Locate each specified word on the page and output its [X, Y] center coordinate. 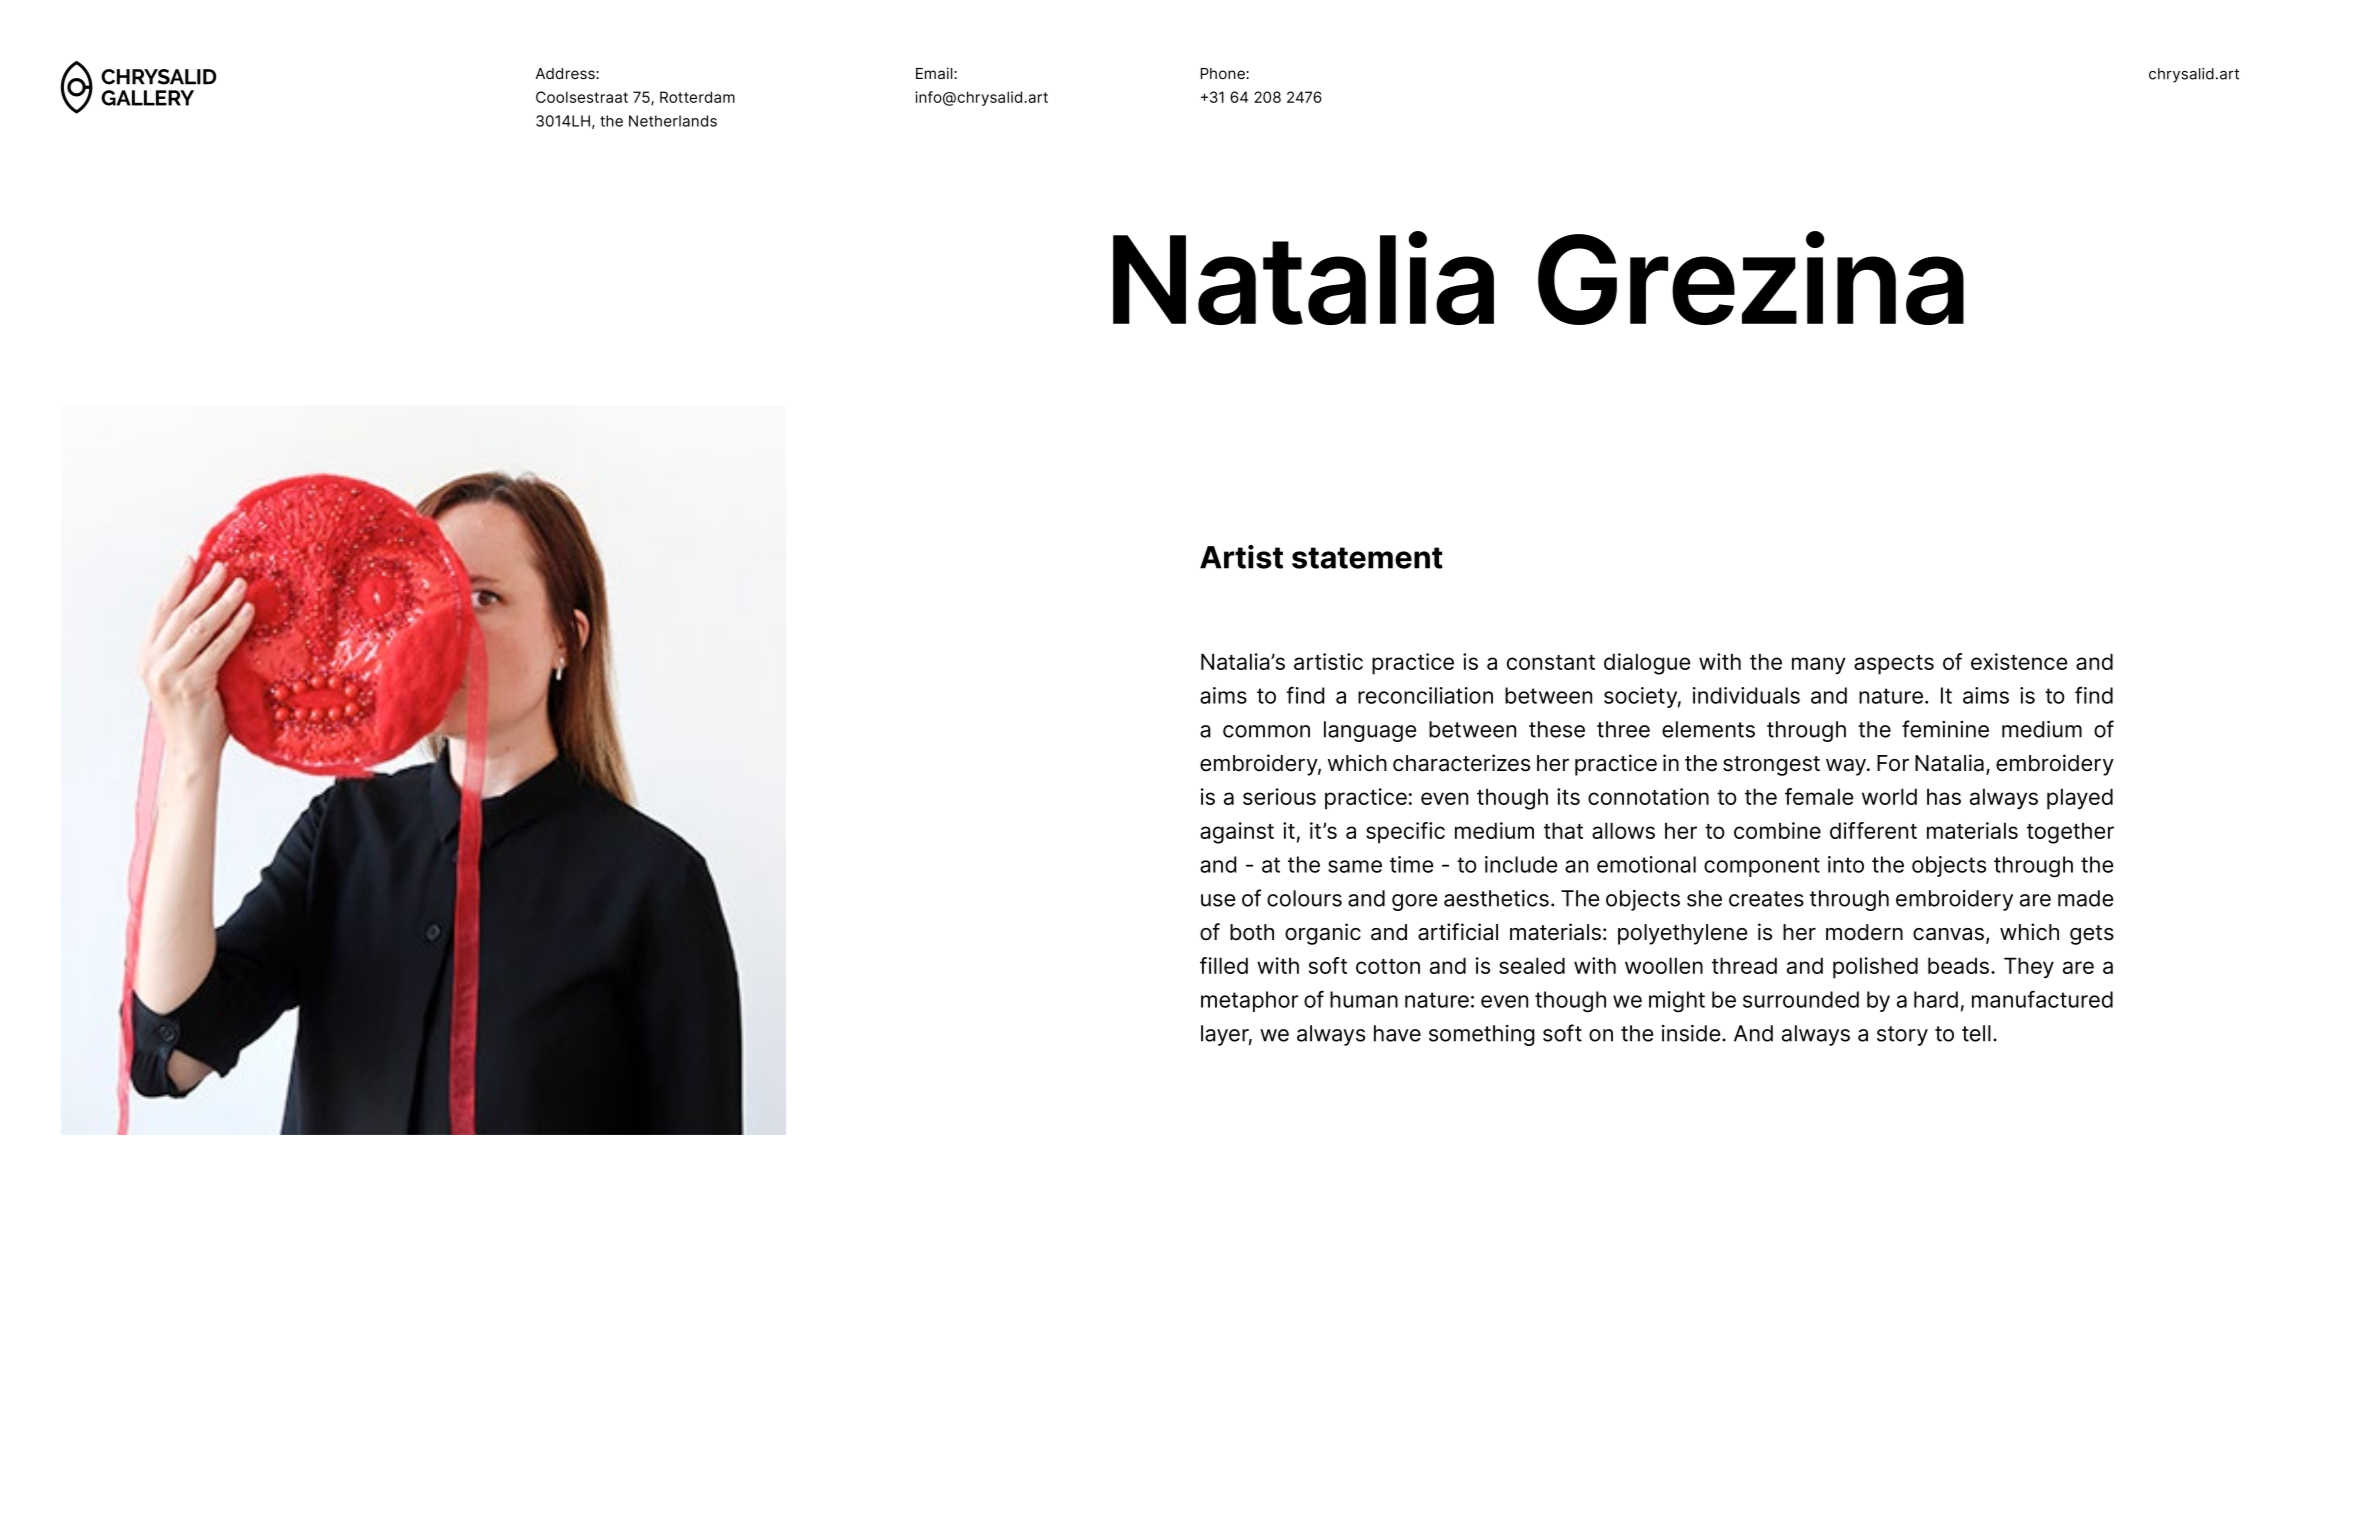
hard [1936, 999]
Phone [1224, 73]
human [1364, 999]
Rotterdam [697, 97]
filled [1224, 965]
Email [935, 73]
